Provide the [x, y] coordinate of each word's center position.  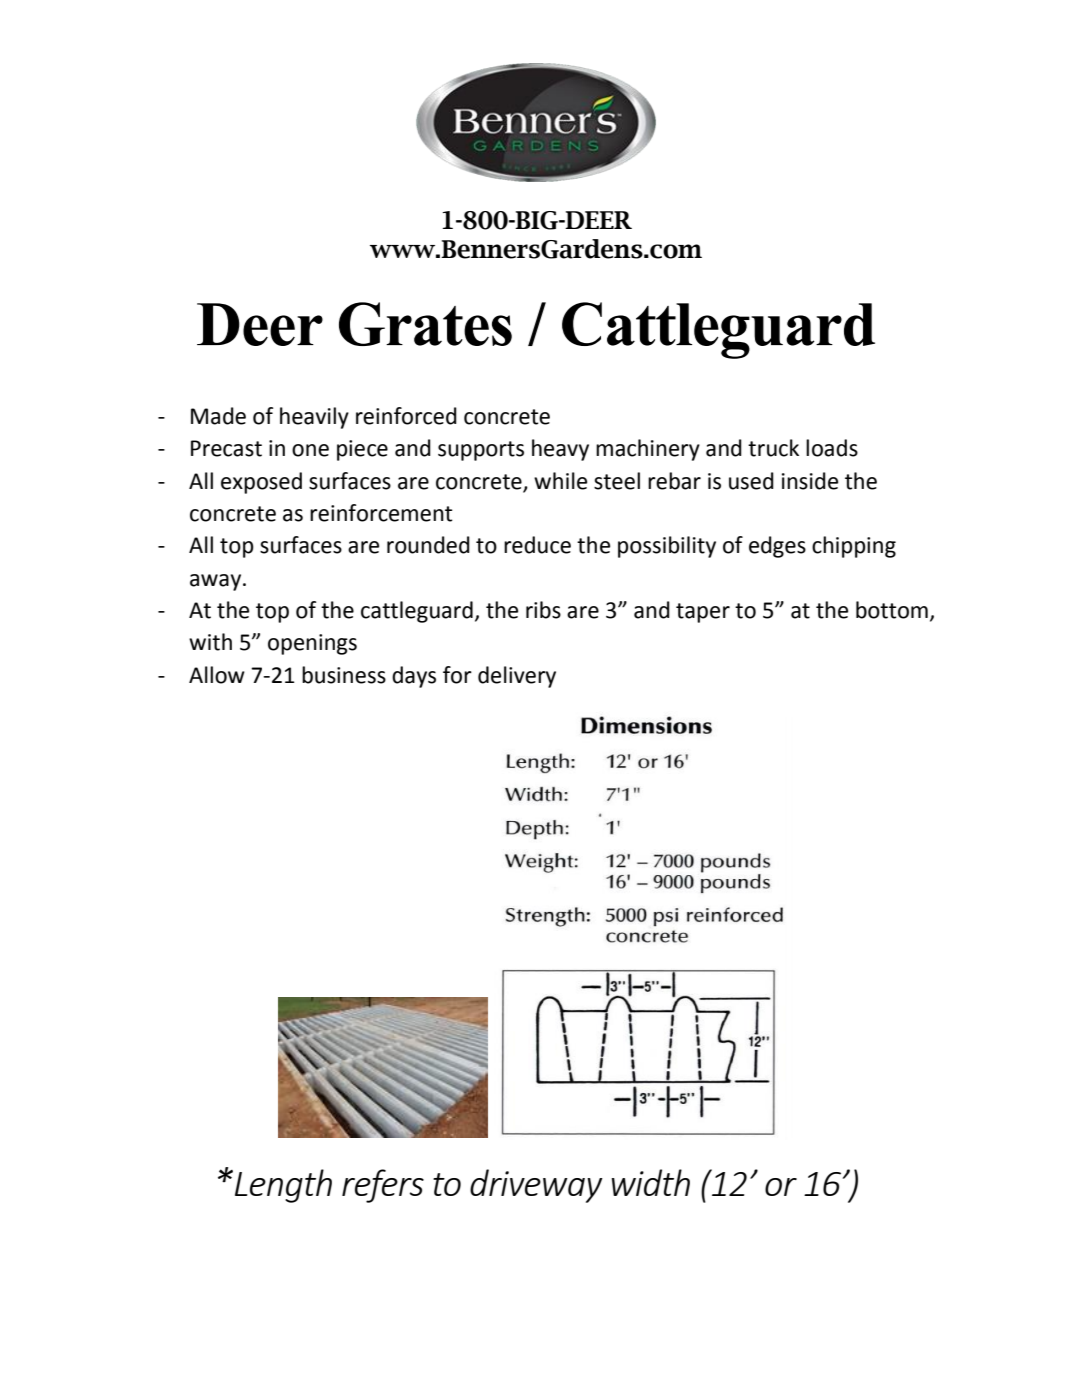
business [344, 675]
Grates [425, 324]
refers [383, 1186]
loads [832, 448]
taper [703, 613]
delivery [517, 677]
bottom [892, 610]
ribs [543, 610]
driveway [536, 1186]
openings [312, 644]
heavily [314, 418]
